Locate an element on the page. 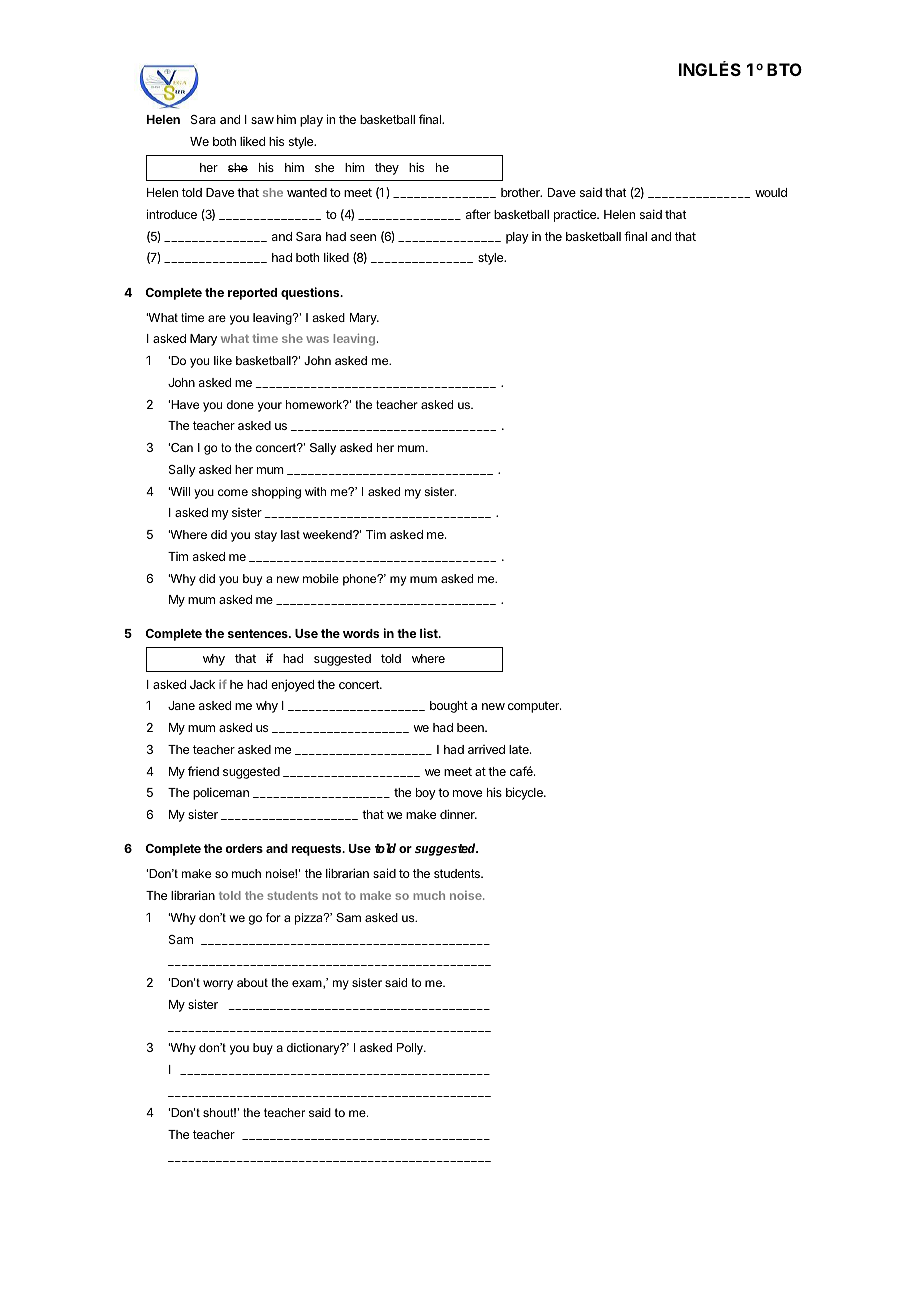 The height and width of the page is (1307, 924). BTO is located at coordinates (784, 69).
